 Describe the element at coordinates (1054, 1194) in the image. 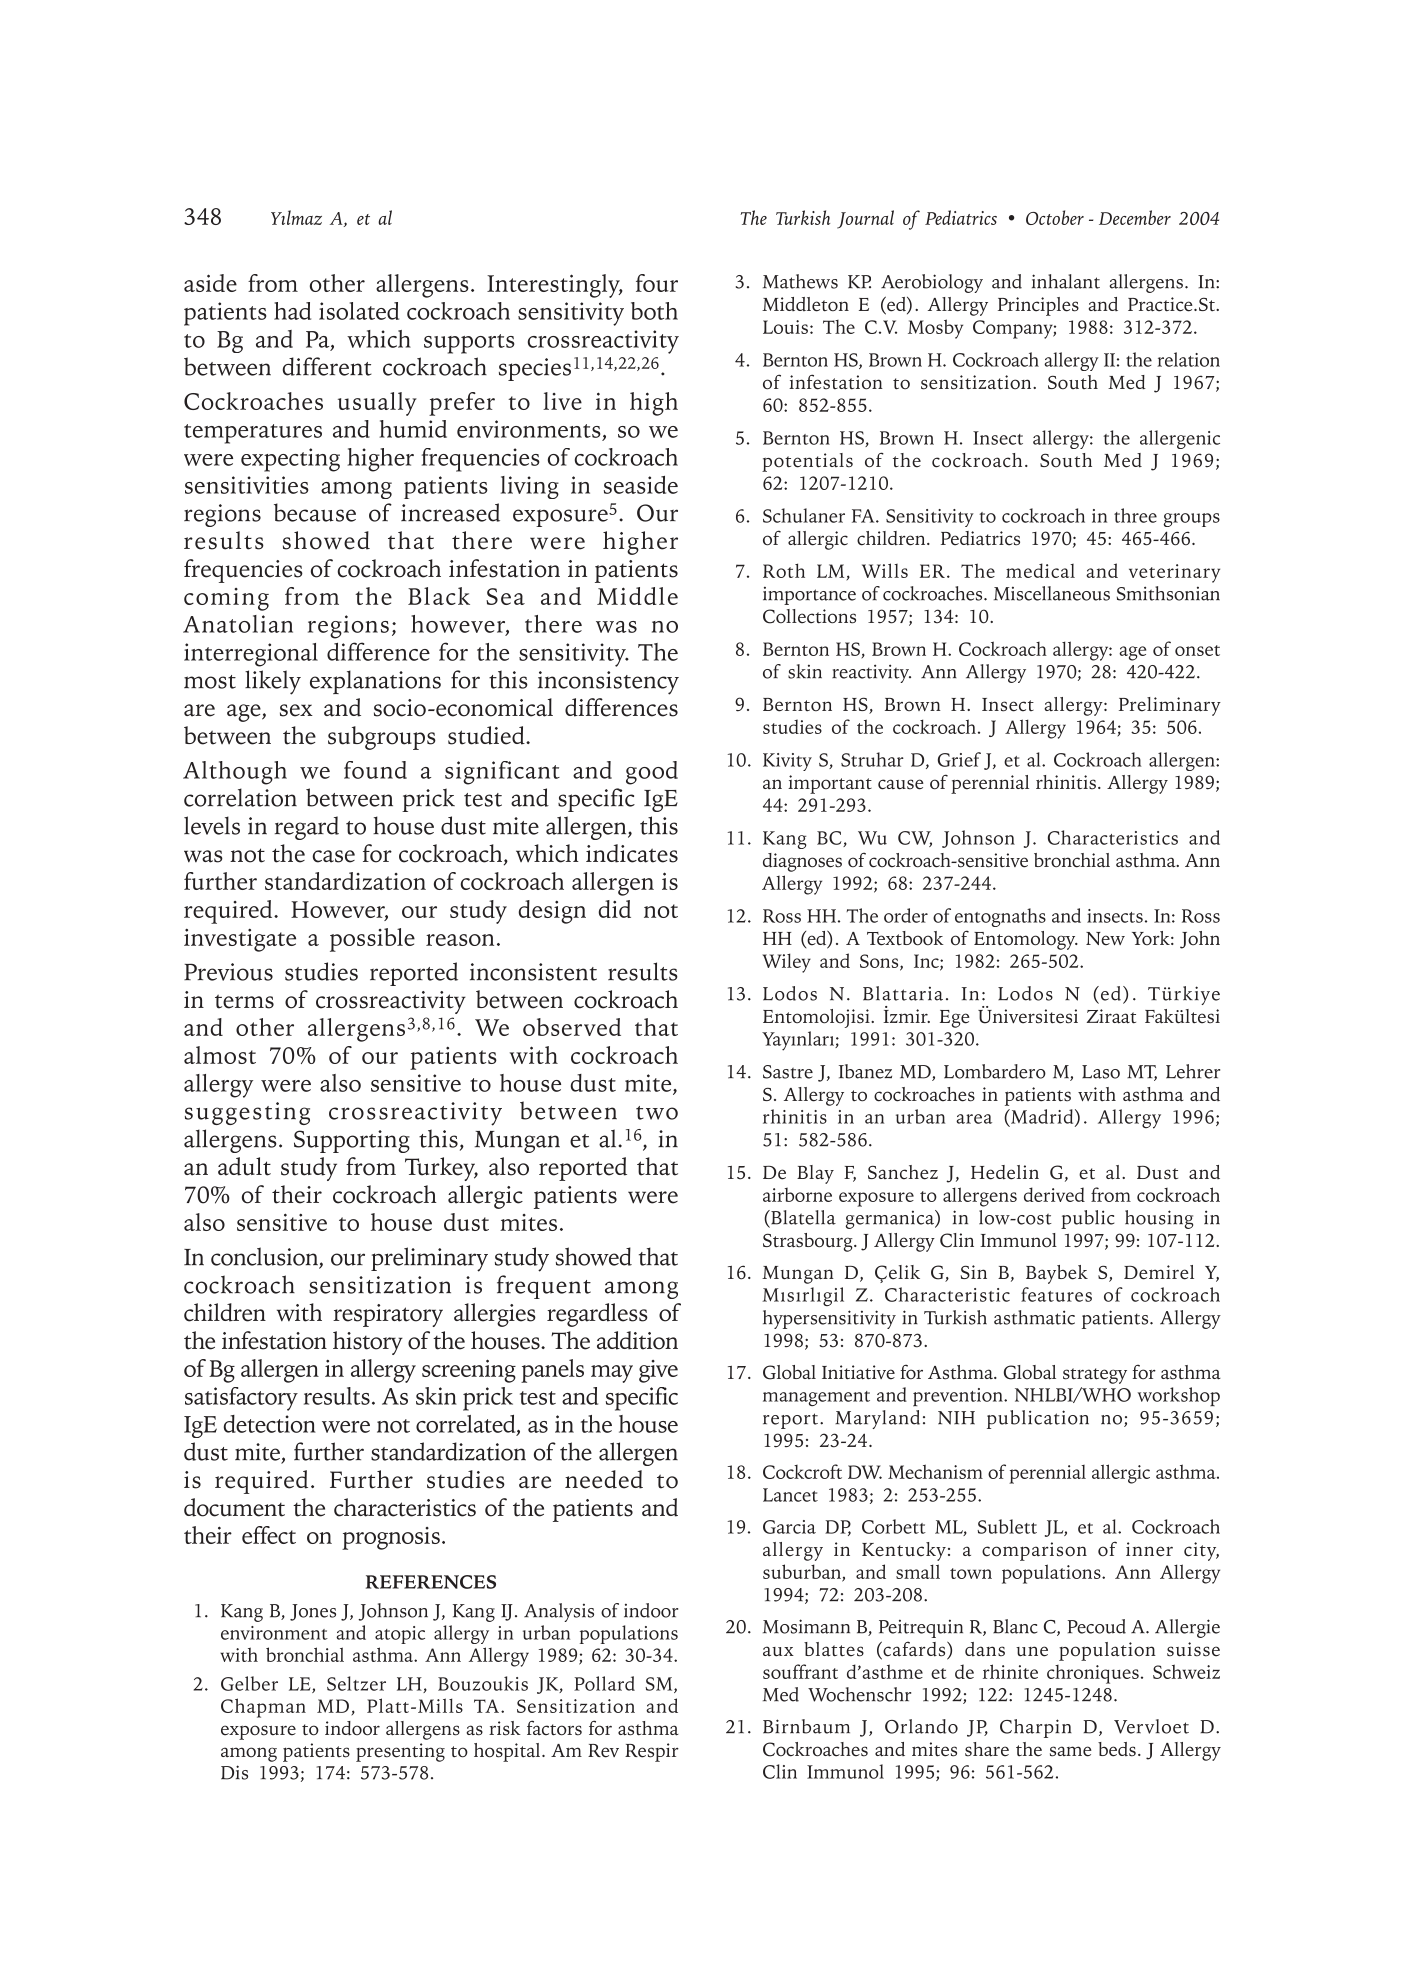

I see `derived` at that location.
